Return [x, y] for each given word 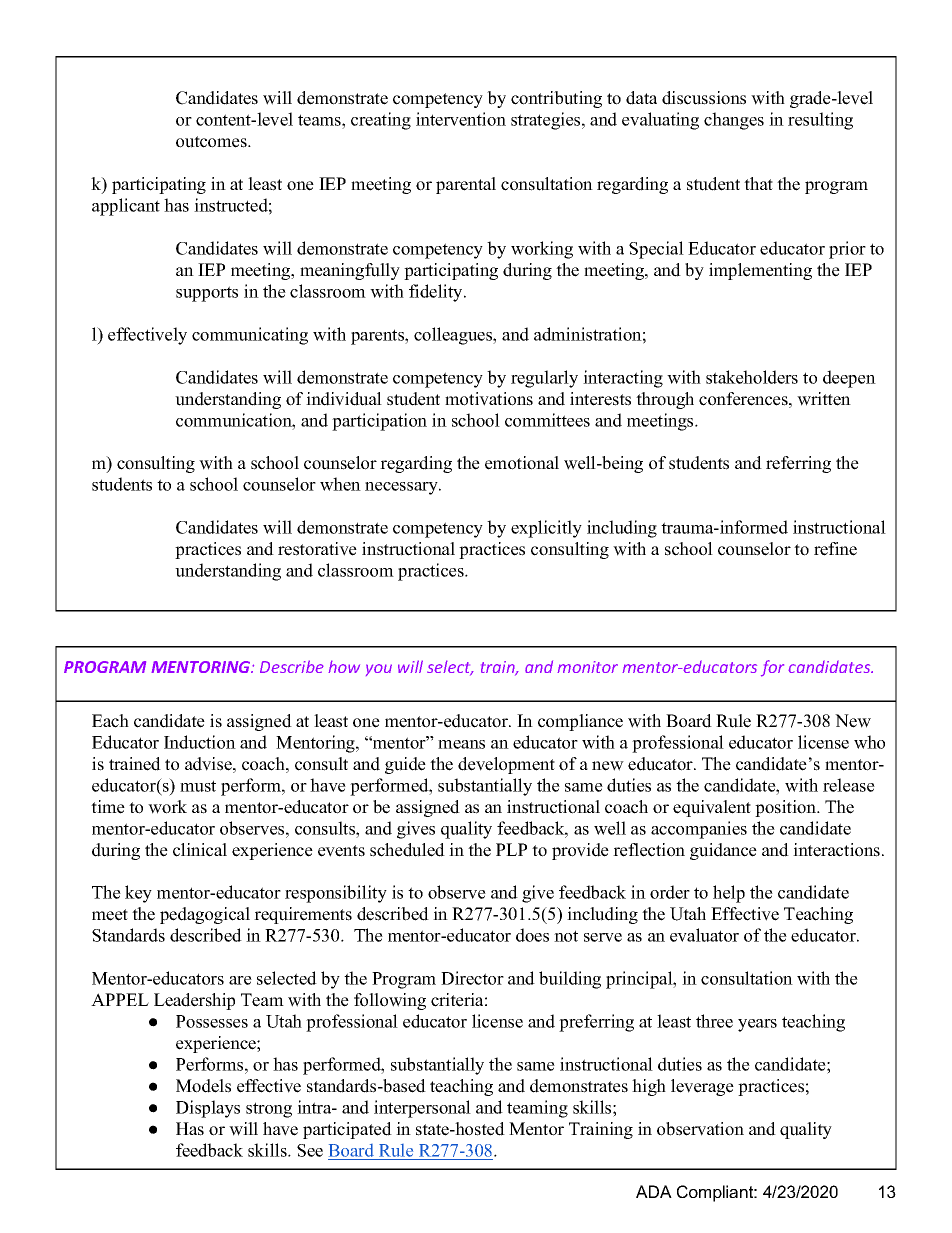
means [461, 744]
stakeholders [752, 377]
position [787, 808]
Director [472, 978]
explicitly [546, 529]
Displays [208, 1109]
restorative [317, 549]
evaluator [704, 935]
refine [835, 549]
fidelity [437, 293]
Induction [200, 742]
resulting [820, 121]
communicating [250, 336]
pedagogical [205, 915]
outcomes [212, 142]
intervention [461, 119]
